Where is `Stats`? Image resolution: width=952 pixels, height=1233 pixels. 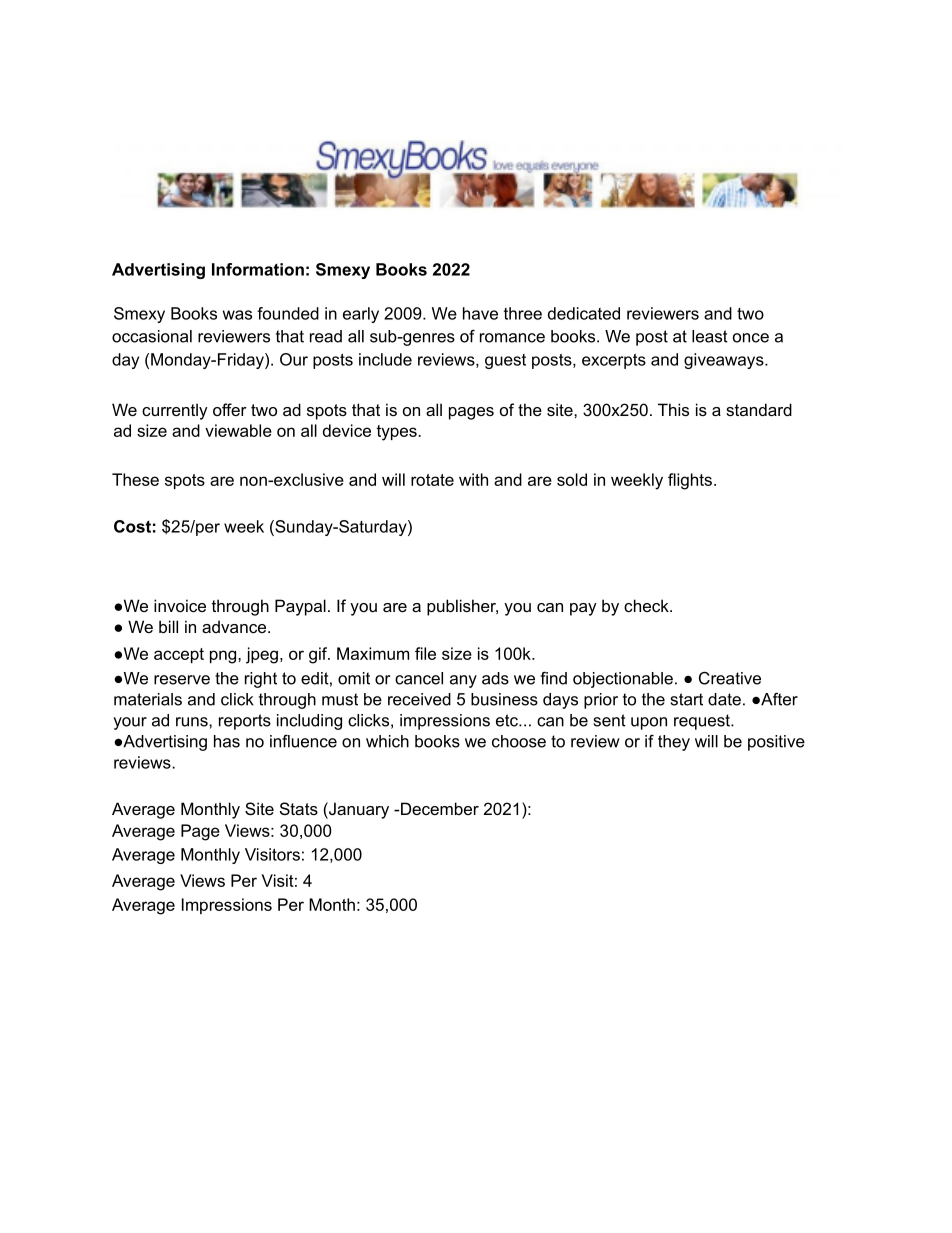 Stats is located at coordinates (299, 808).
